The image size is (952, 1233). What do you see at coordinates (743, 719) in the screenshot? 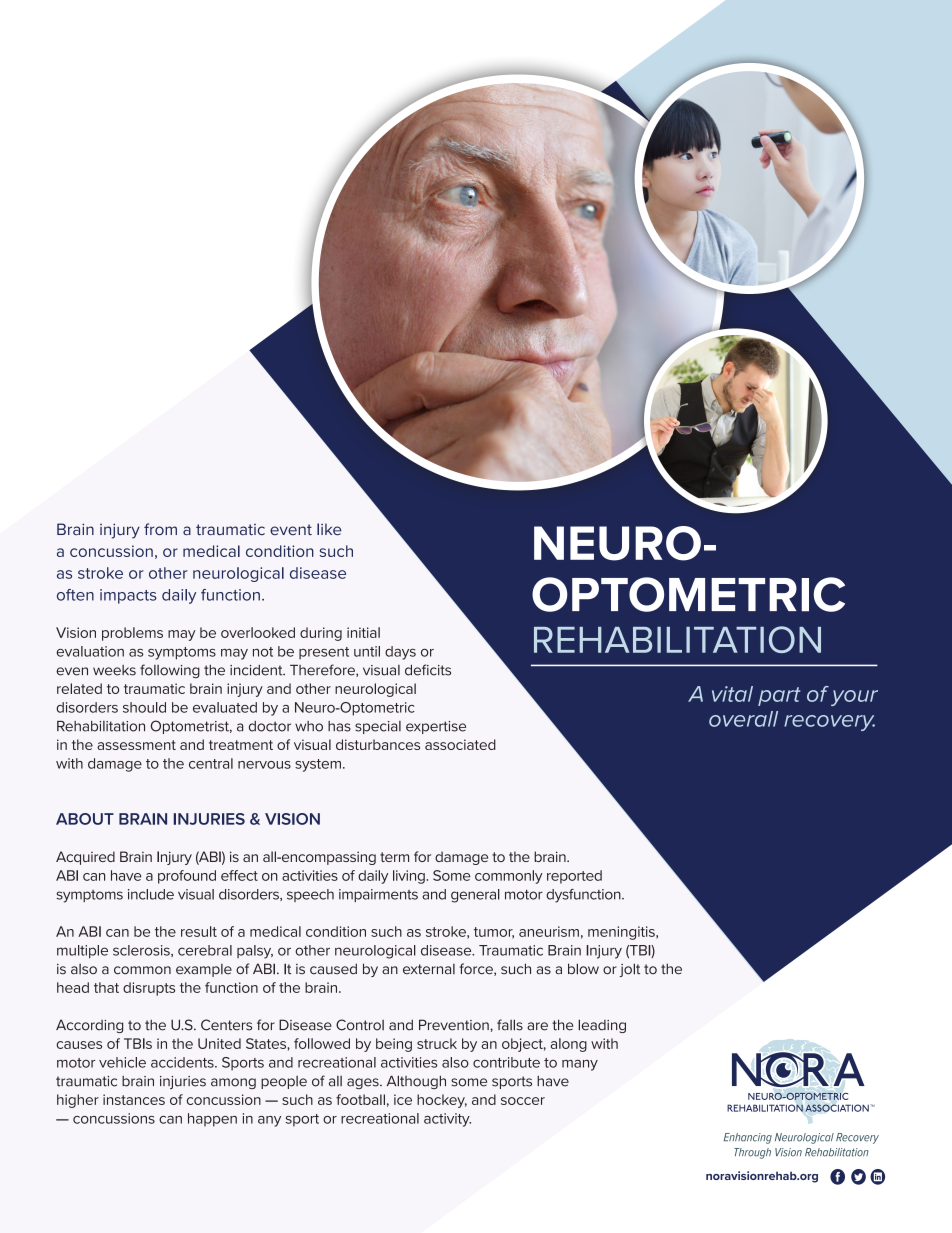
I see `overall` at bounding box center [743, 719].
